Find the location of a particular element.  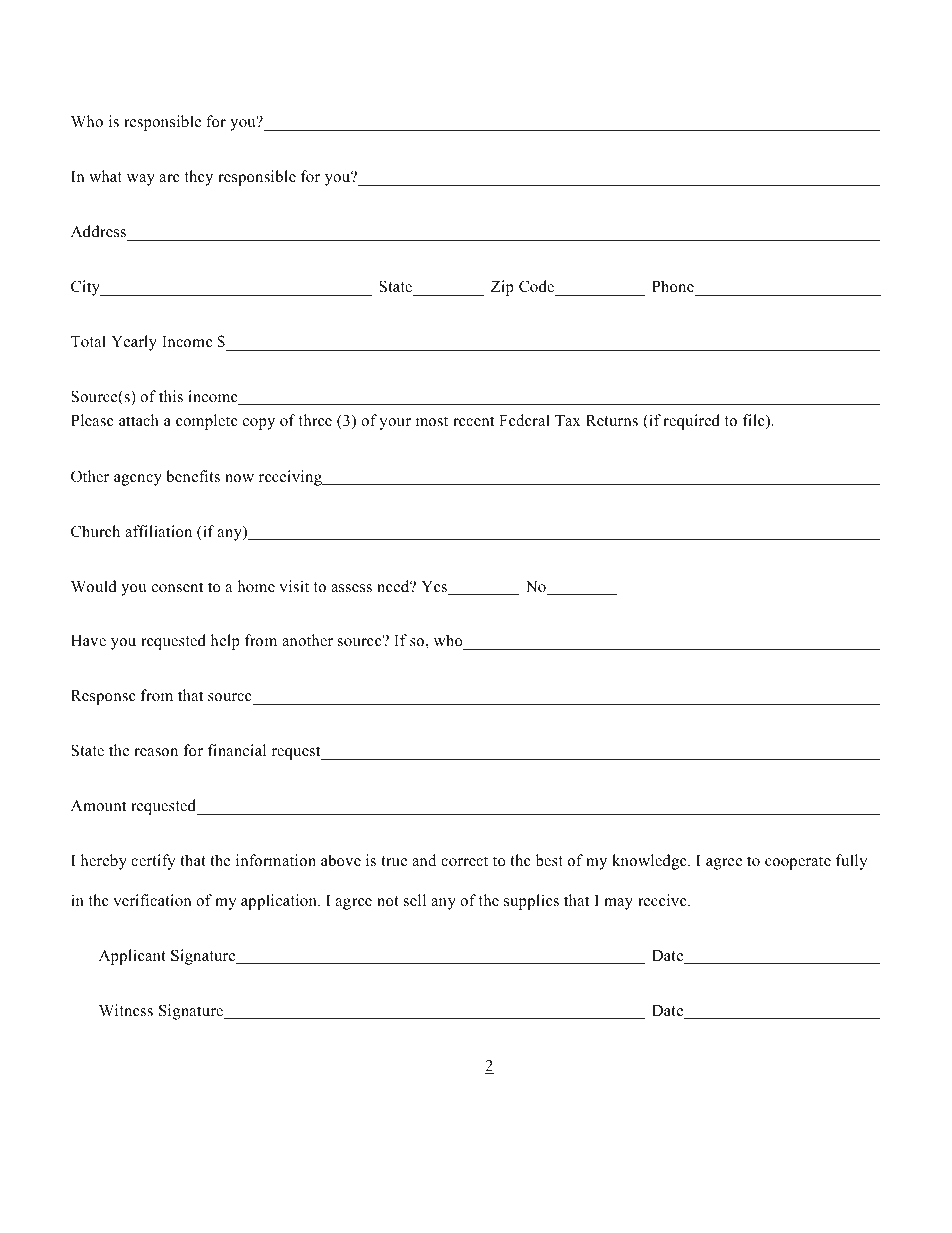

reason is located at coordinates (156, 752).
